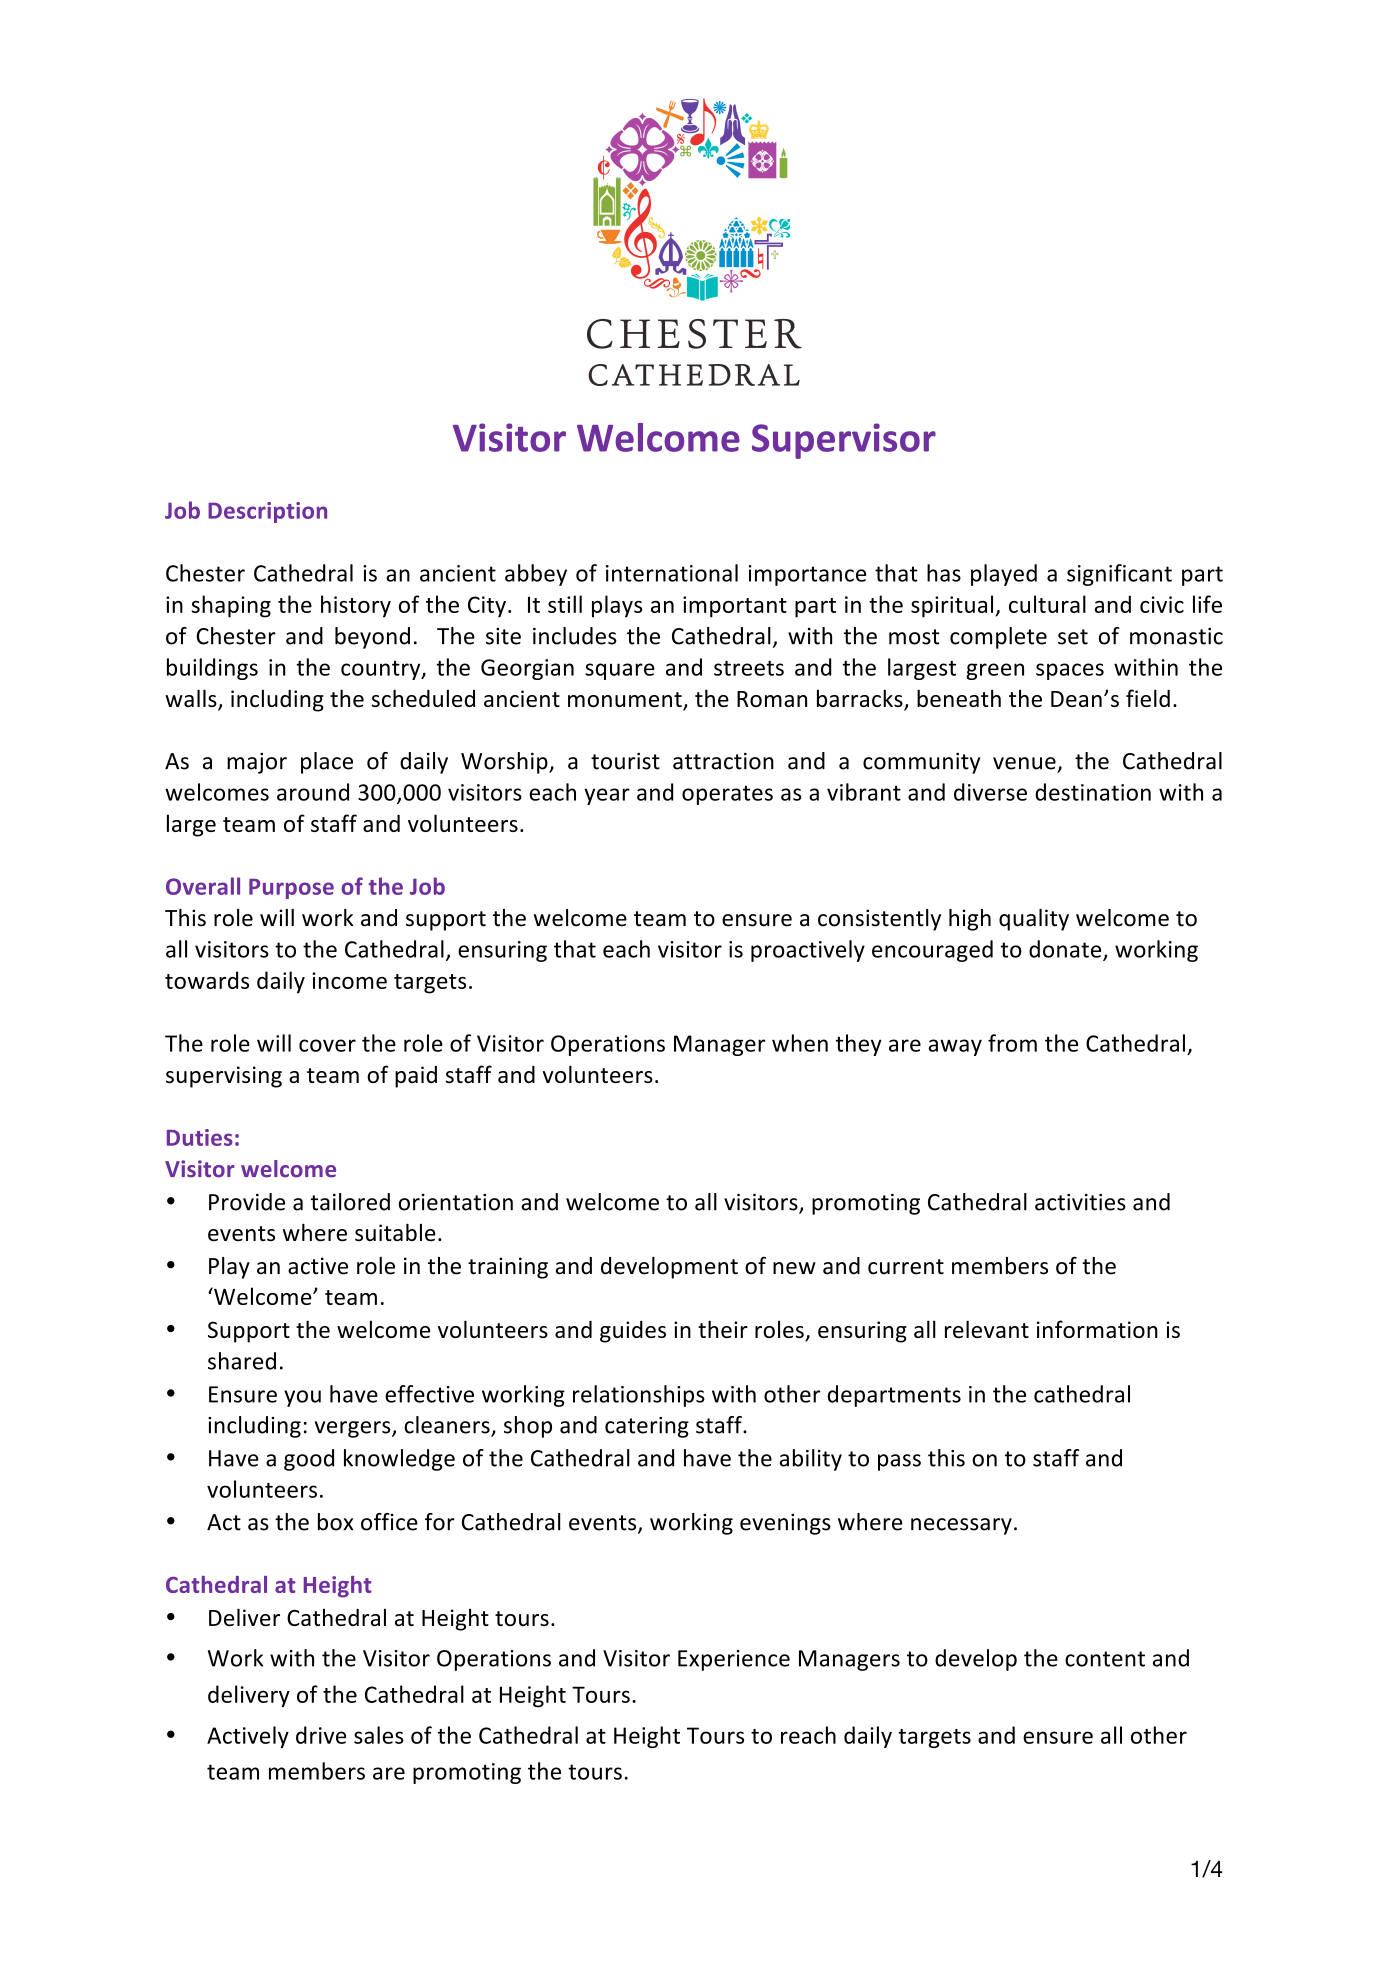  I want to click on destination, so click(1093, 792).
